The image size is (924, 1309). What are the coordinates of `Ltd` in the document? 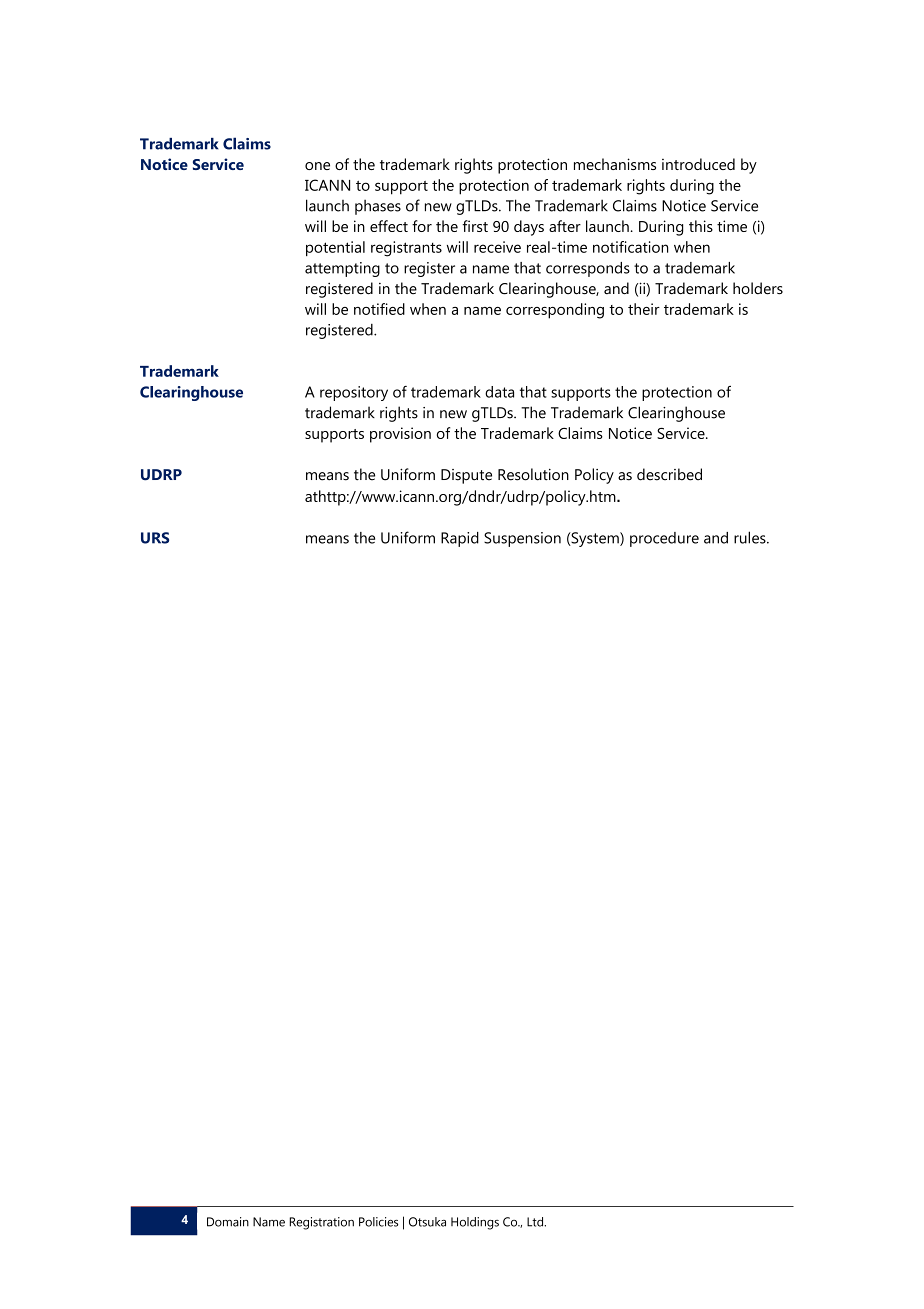 It's located at (536, 1222).
